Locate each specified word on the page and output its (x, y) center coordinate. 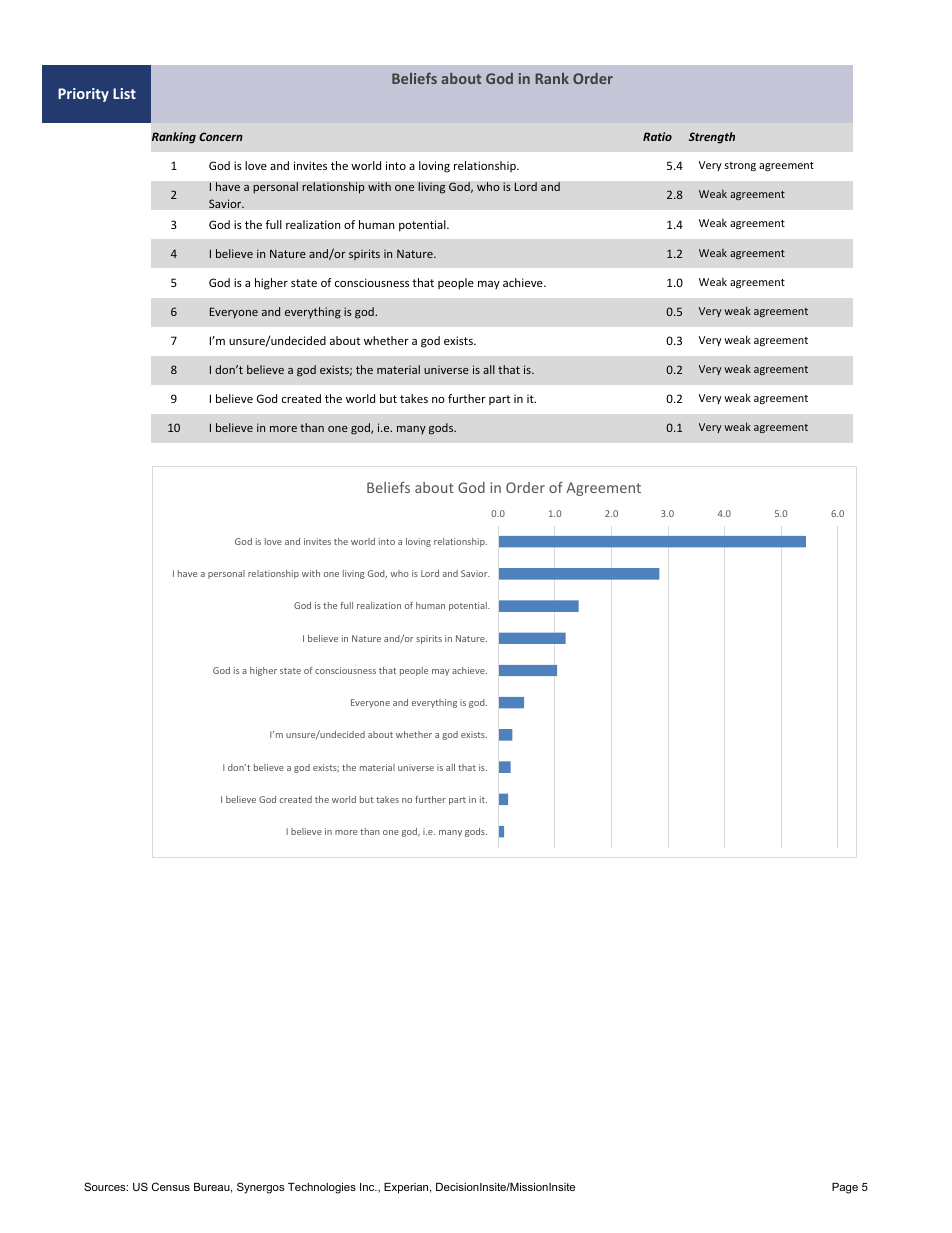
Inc (368, 1187)
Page (845, 1188)
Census (171, 1186)
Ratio (657, 136)
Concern (221, 136)
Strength (712, 138)
